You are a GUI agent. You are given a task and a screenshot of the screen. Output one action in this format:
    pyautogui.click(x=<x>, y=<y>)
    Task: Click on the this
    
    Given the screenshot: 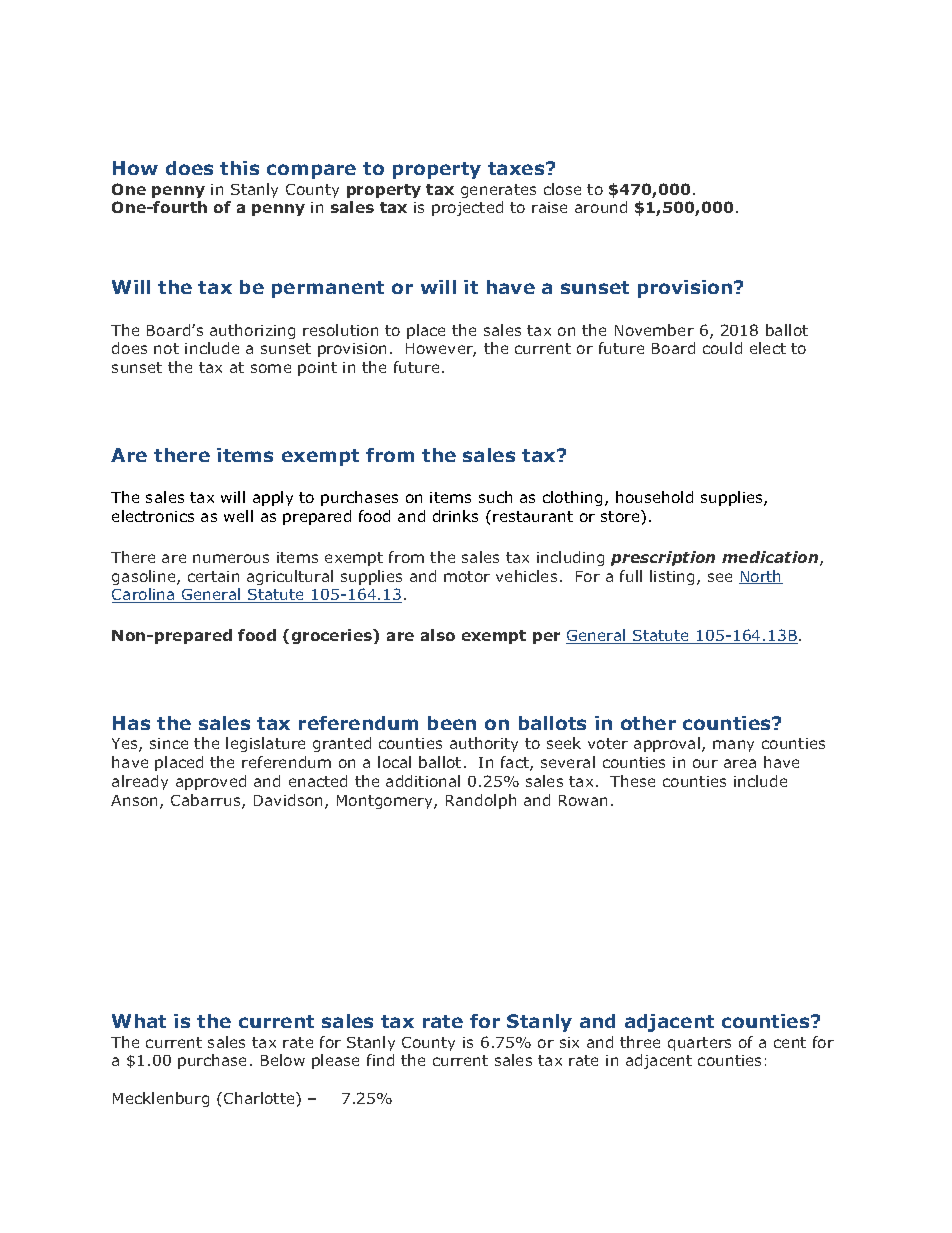 What is the action you would take?
    pyautogui.click(x=239, y=168)
